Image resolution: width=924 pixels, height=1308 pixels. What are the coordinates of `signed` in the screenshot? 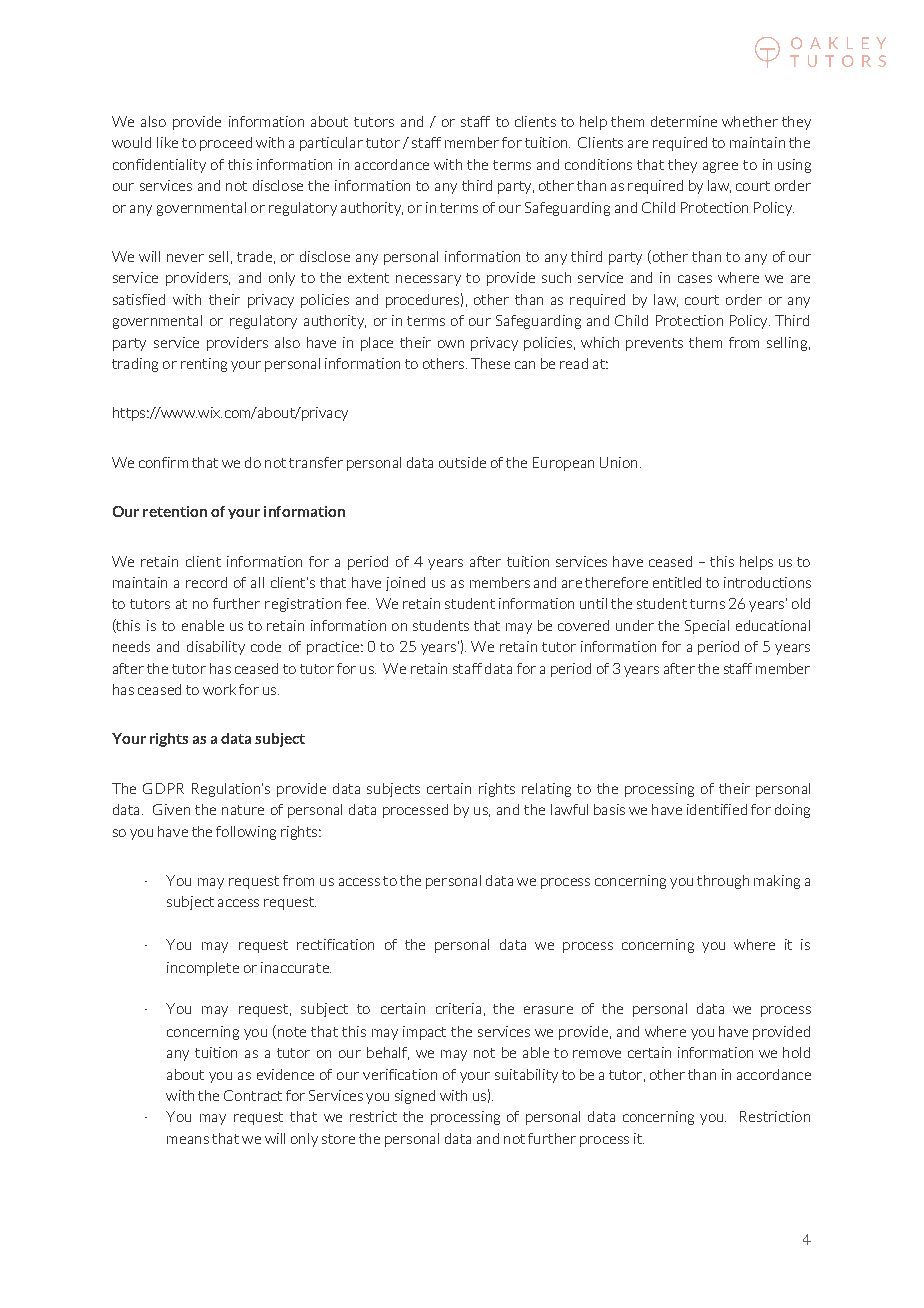 It's located at (415, 1097).
